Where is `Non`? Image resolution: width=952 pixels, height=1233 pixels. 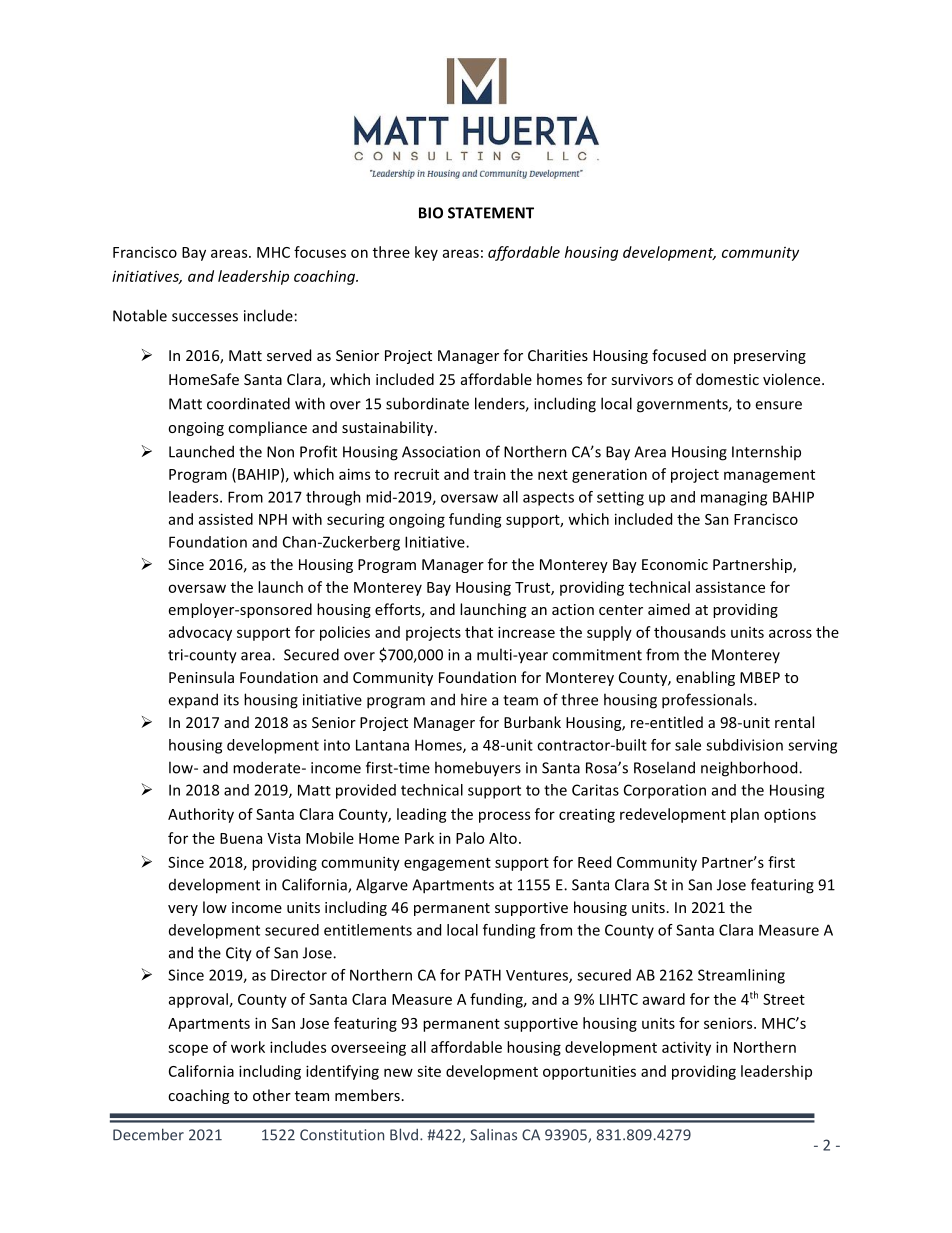 Non is located at coordinates (280, 452).
